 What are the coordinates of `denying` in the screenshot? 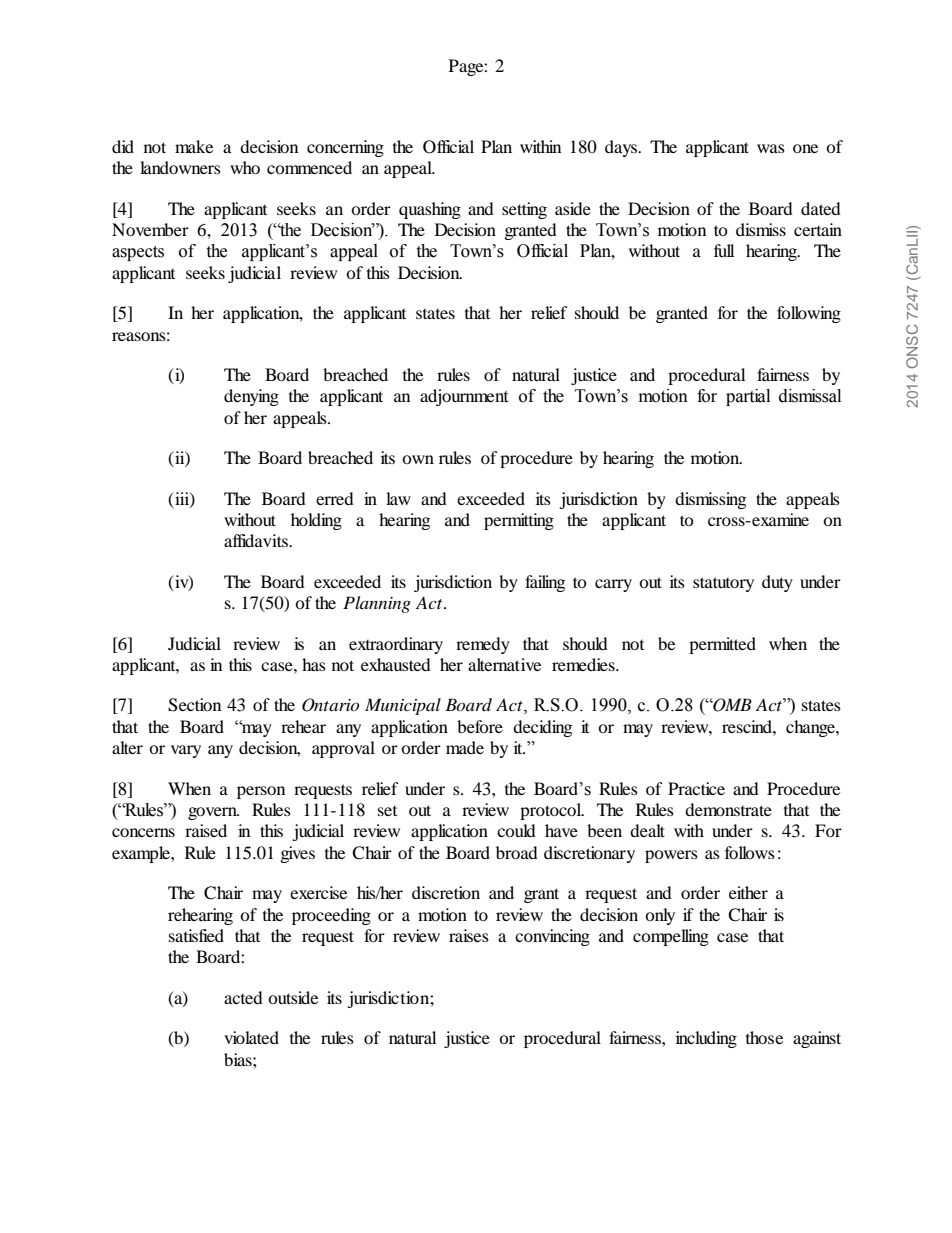 It's located at (251, 397).
